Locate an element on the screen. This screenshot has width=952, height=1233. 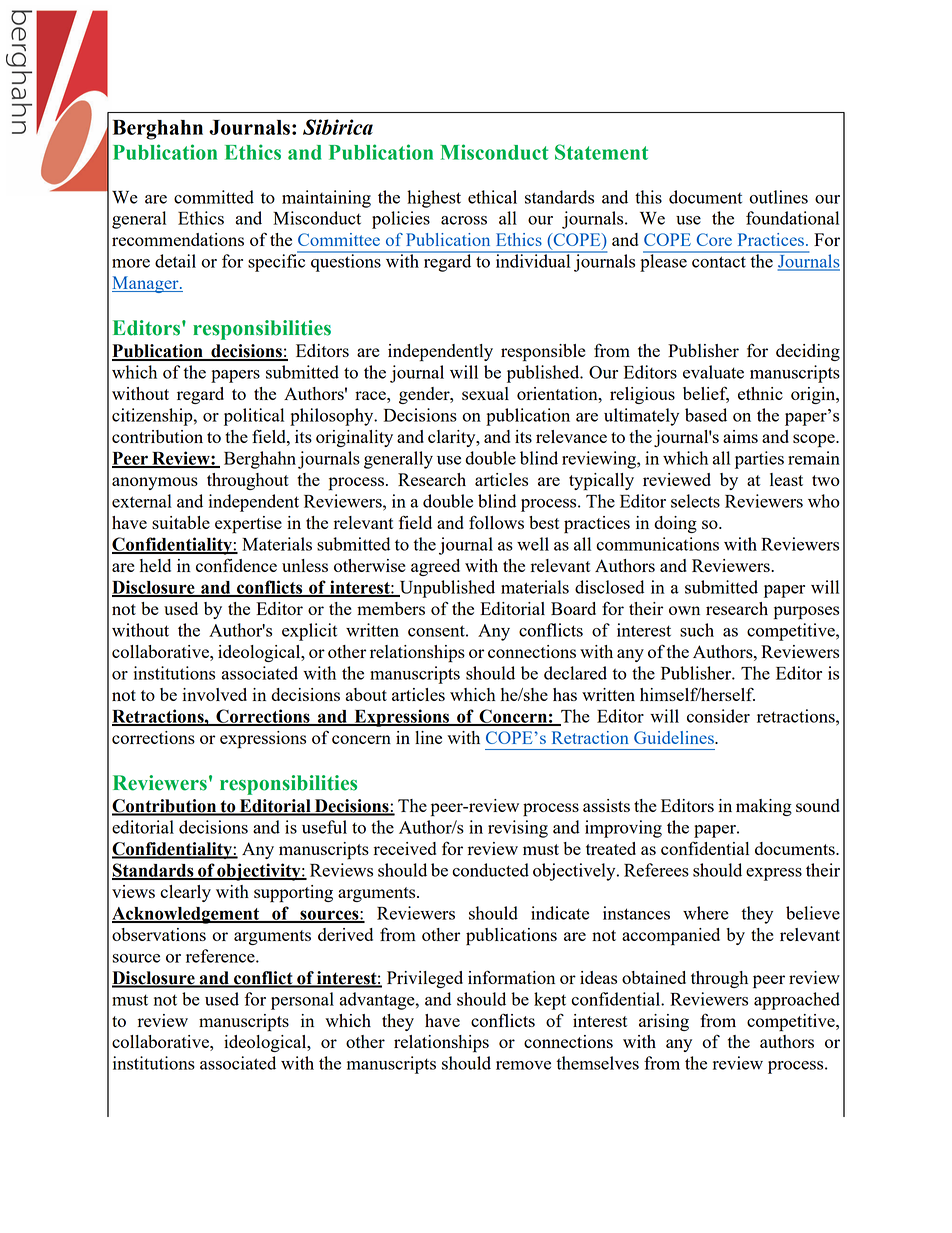
parties is located at coordinates (759, 460).
